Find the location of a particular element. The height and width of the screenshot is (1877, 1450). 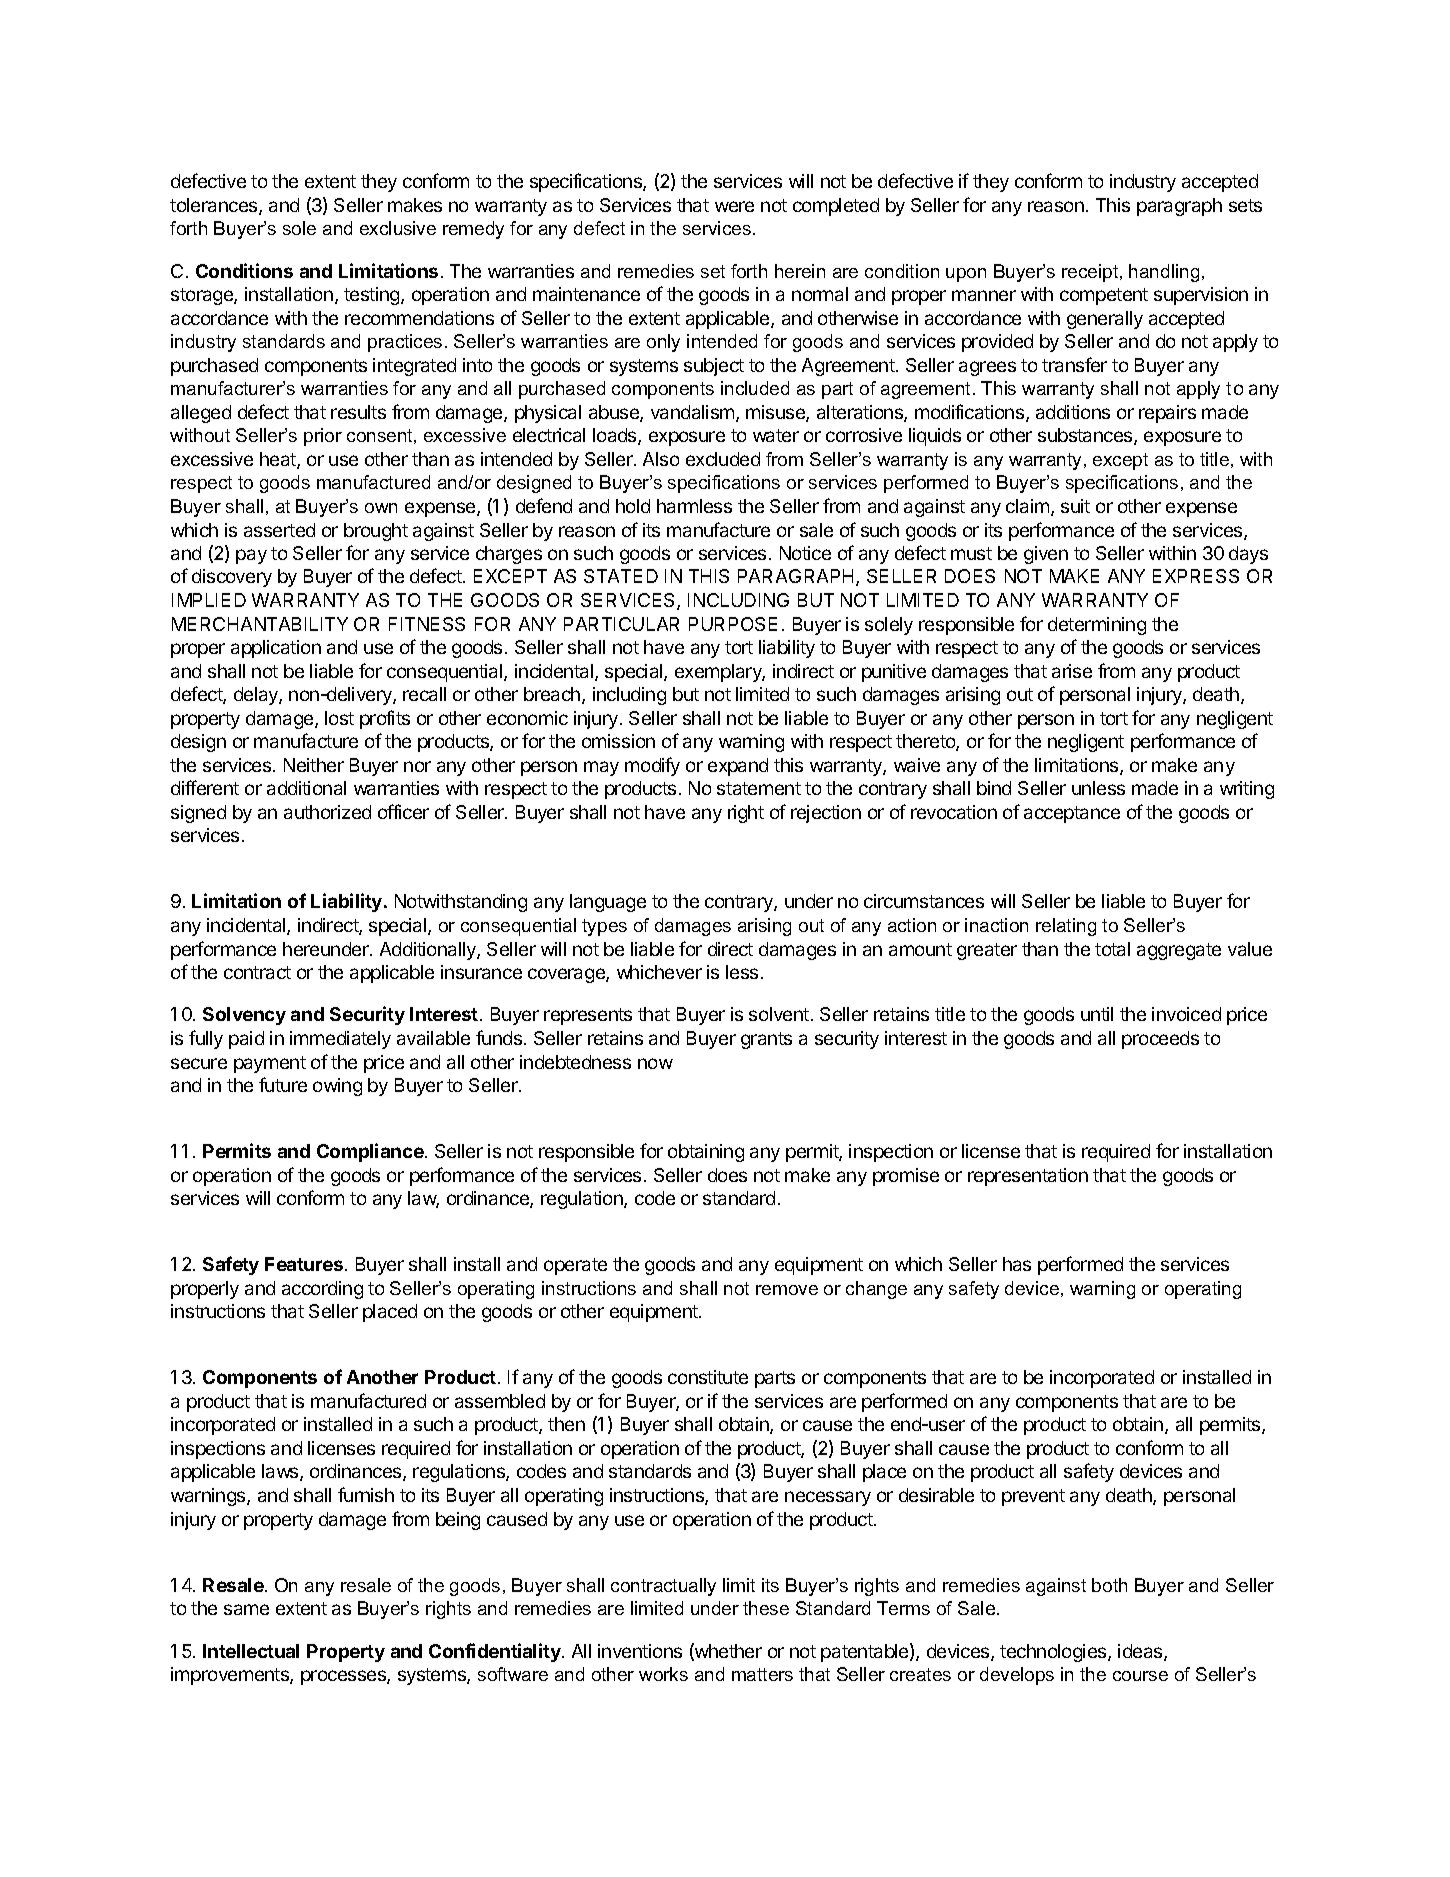

ideas is located at coordinates (1141, 1652).
